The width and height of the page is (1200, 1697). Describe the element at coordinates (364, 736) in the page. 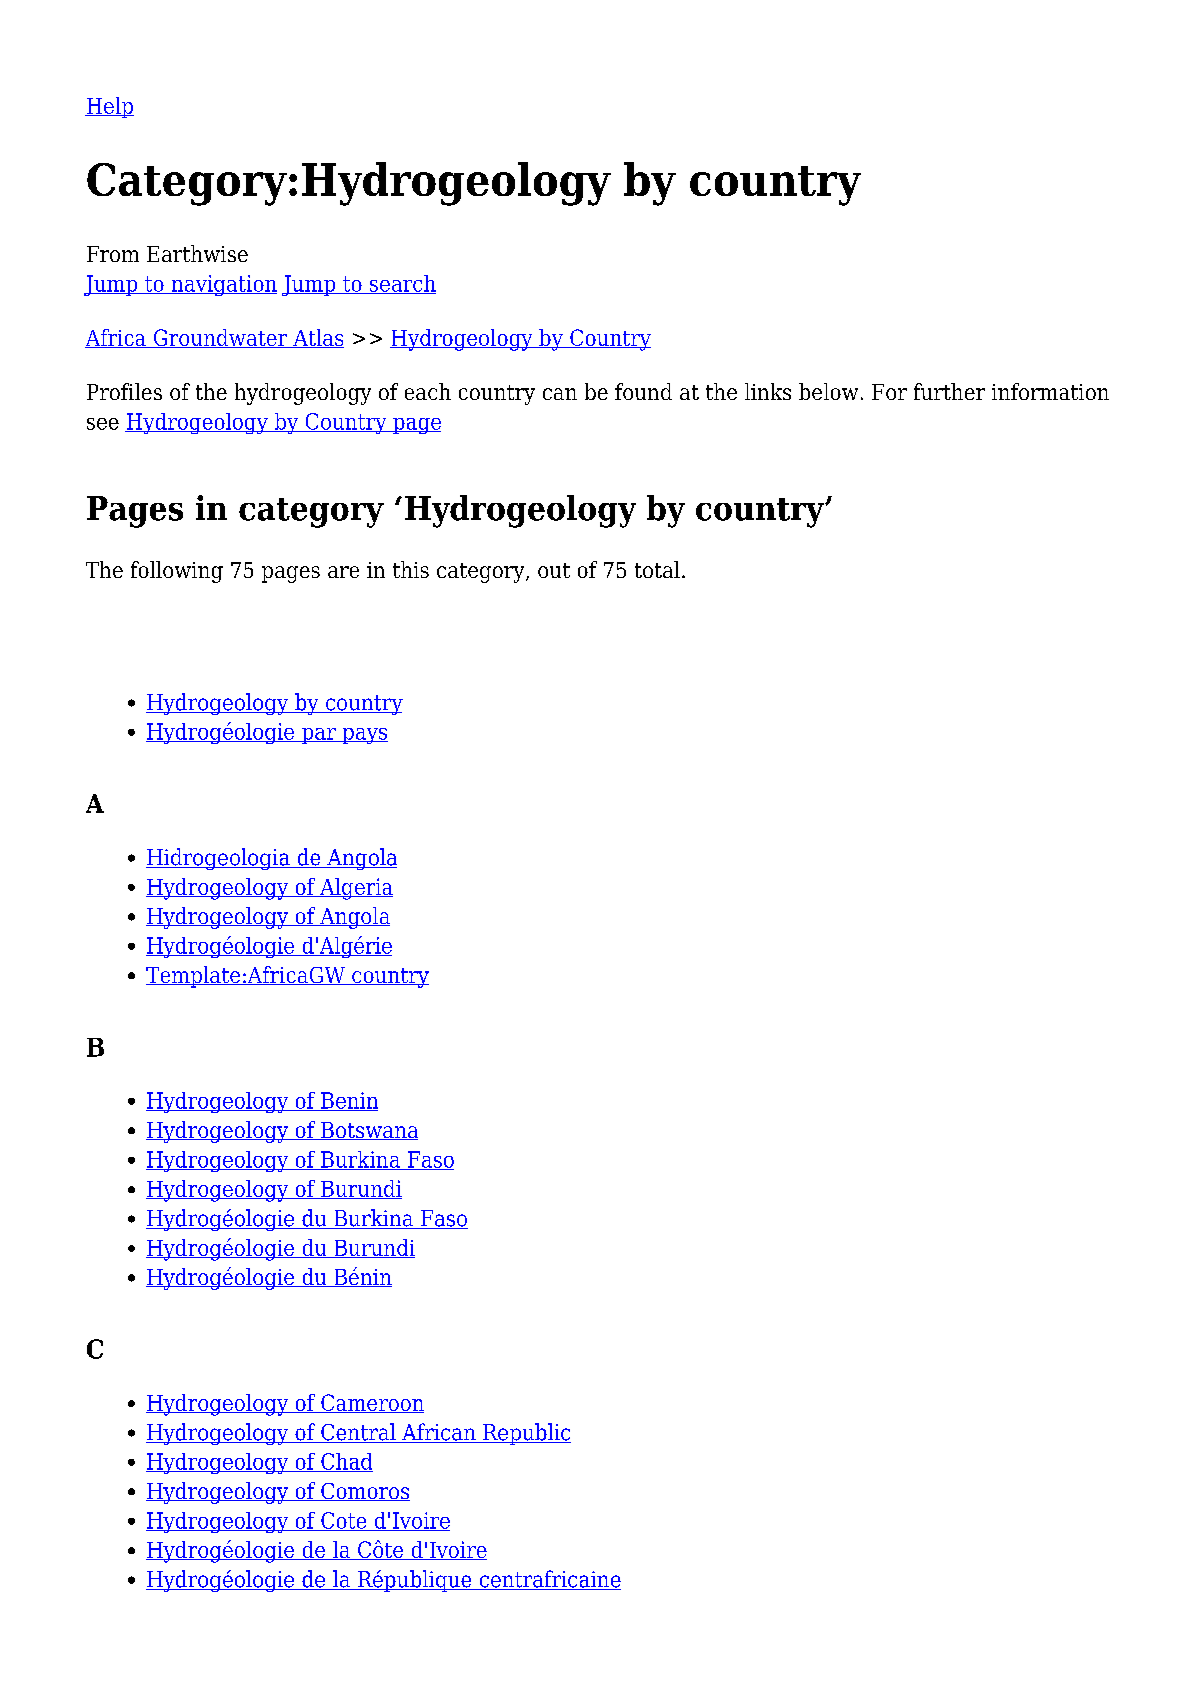

I see `pays` at that location.
